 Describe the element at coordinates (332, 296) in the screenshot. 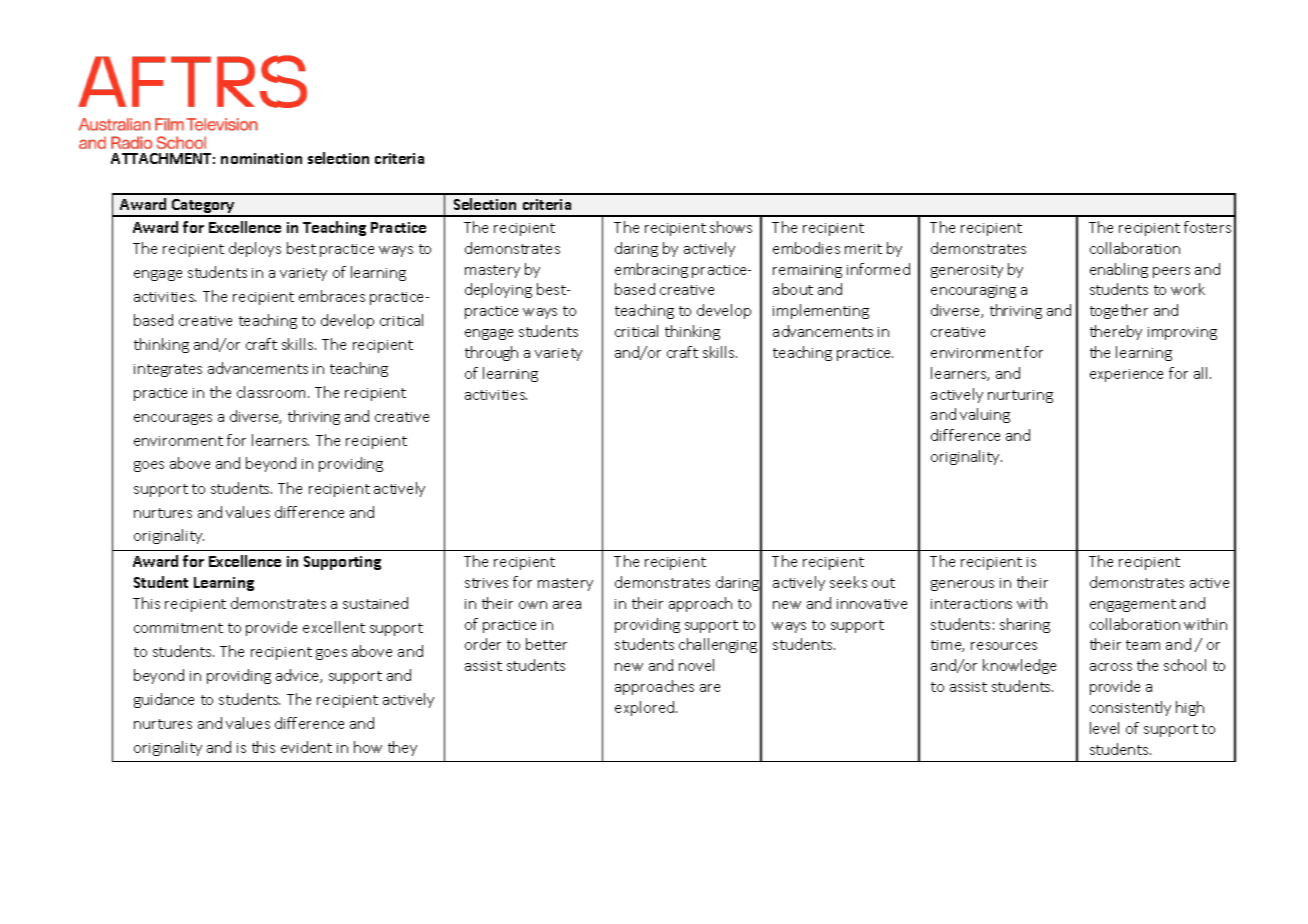

I see `embraces` at that location.
